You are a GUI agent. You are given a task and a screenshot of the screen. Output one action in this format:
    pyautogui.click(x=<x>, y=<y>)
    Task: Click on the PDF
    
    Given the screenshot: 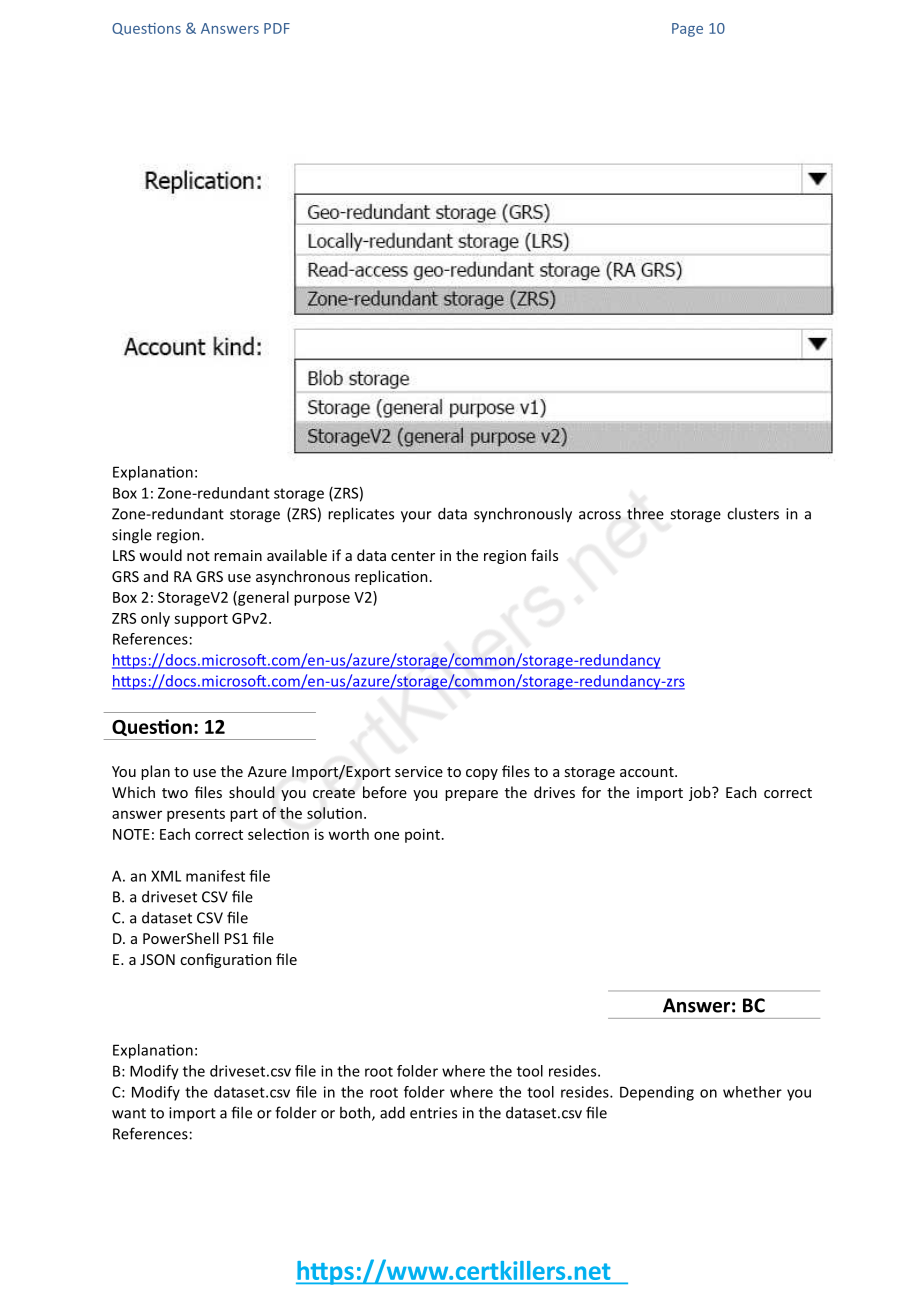 What is the action you would take?
    pyautogui.click(x=277, y=28)
